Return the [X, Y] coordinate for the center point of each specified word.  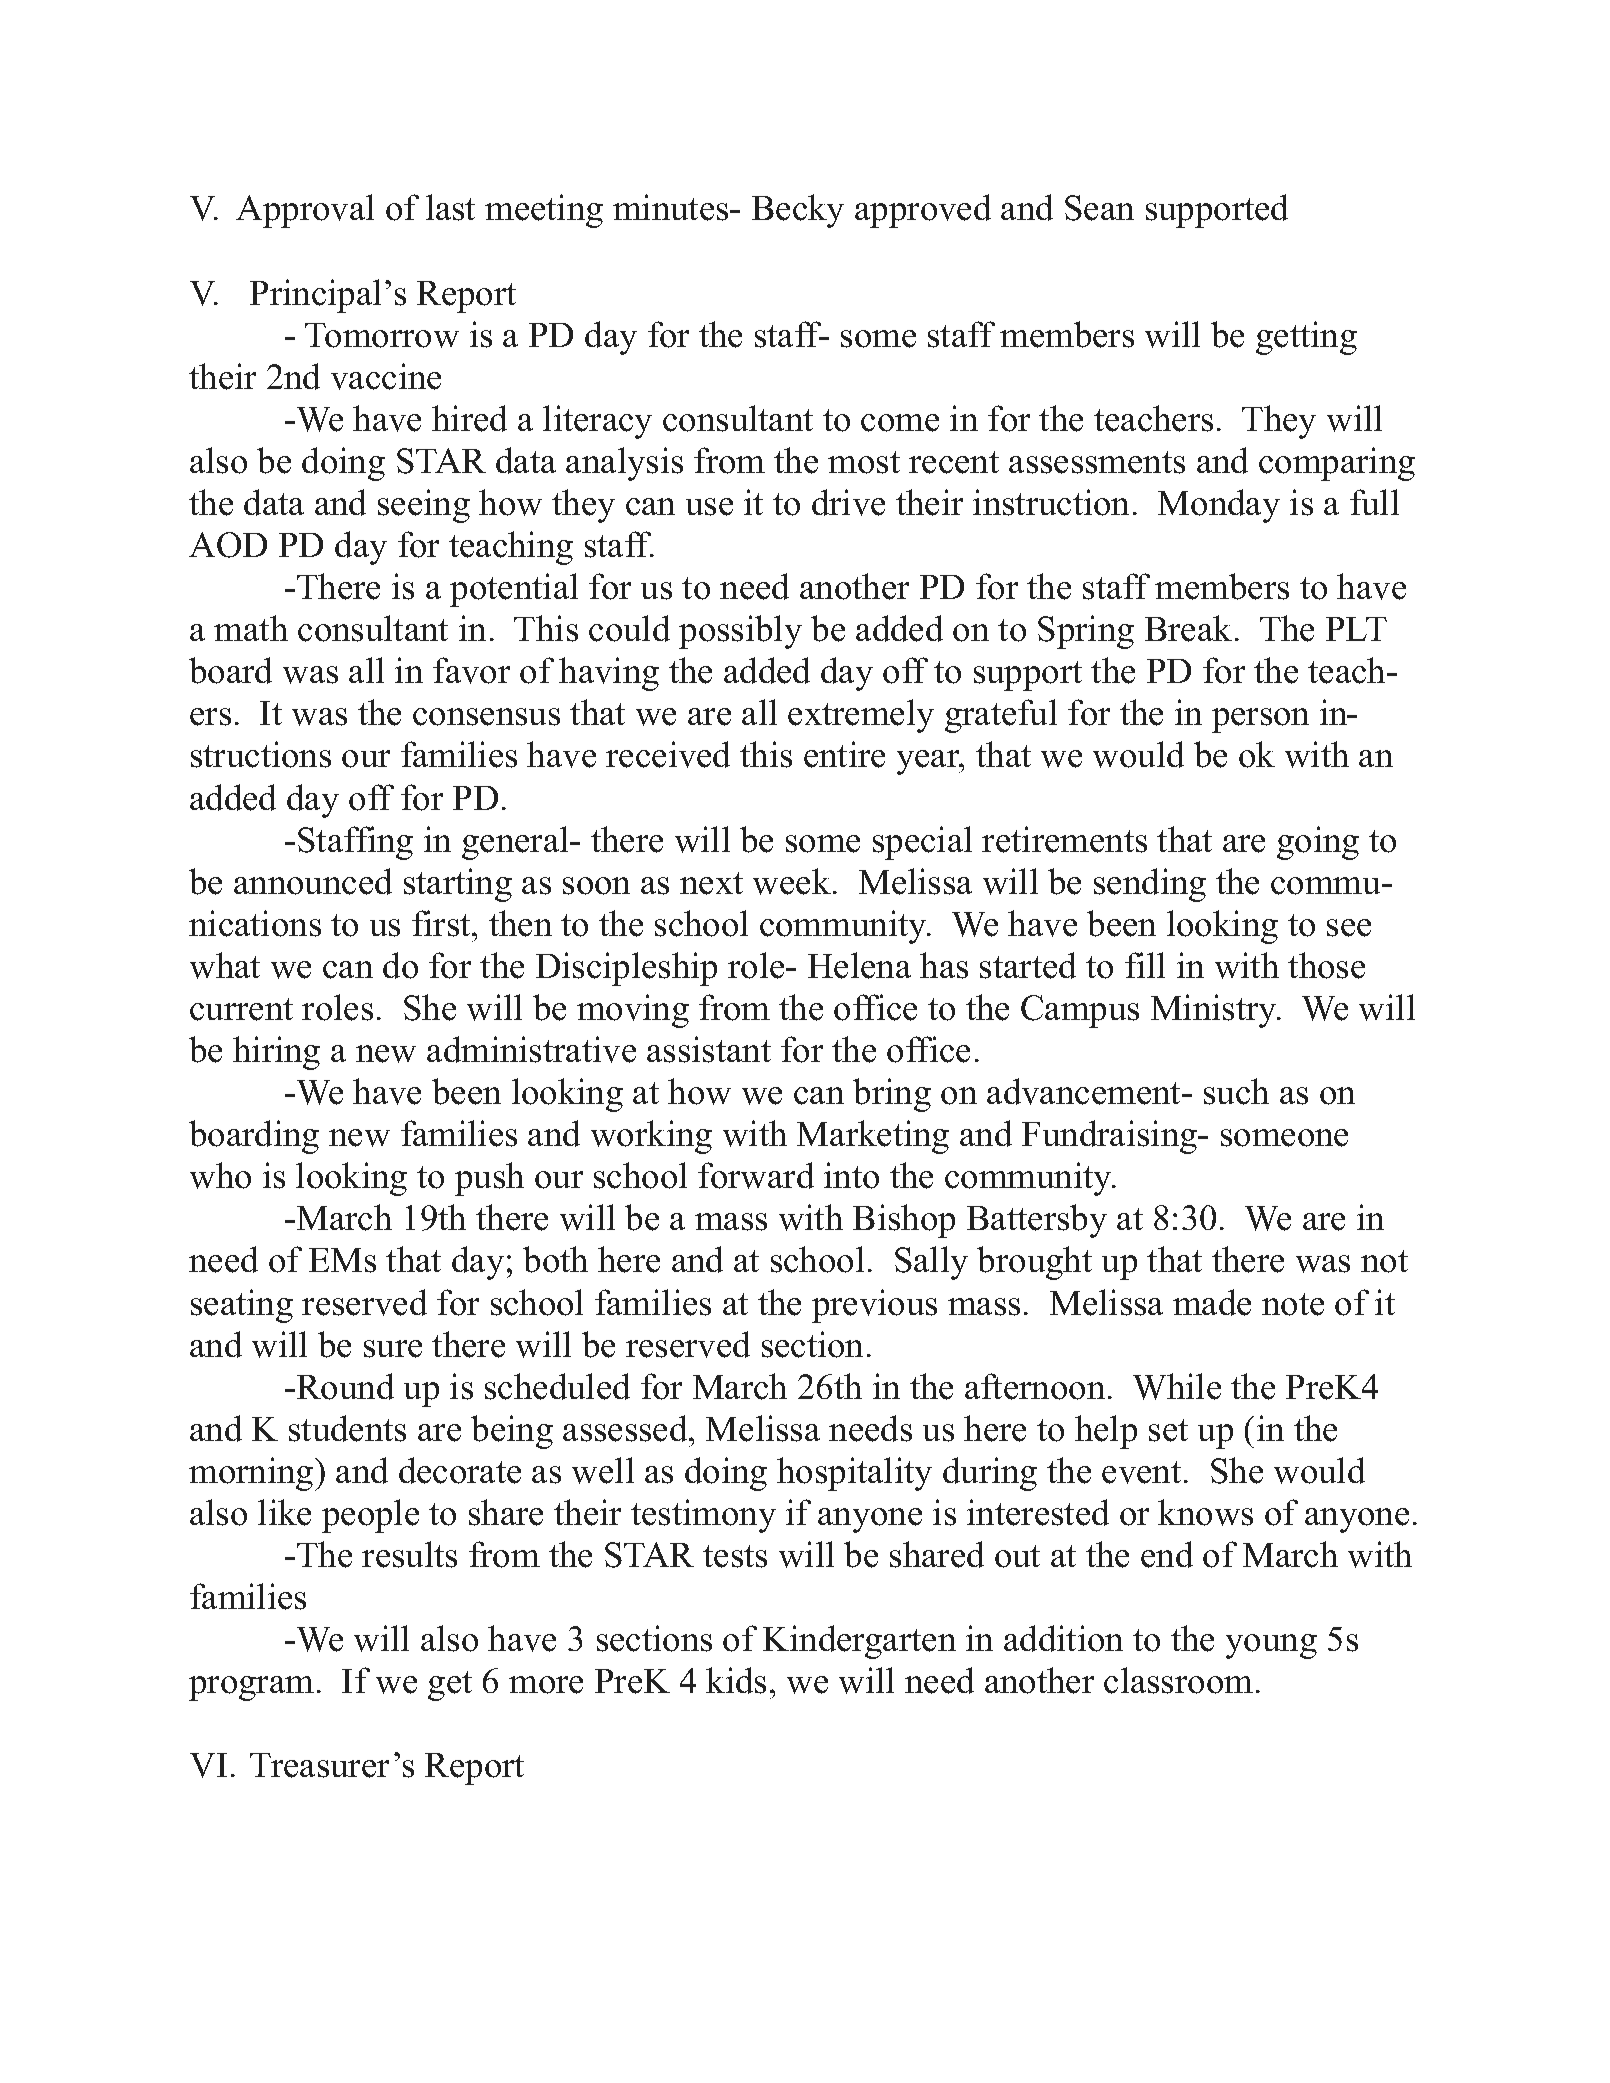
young [1271, 1646]
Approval [305, 211]
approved [923, 211]
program [251, 1688]
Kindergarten [859, 1642]
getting [1306, 338]
